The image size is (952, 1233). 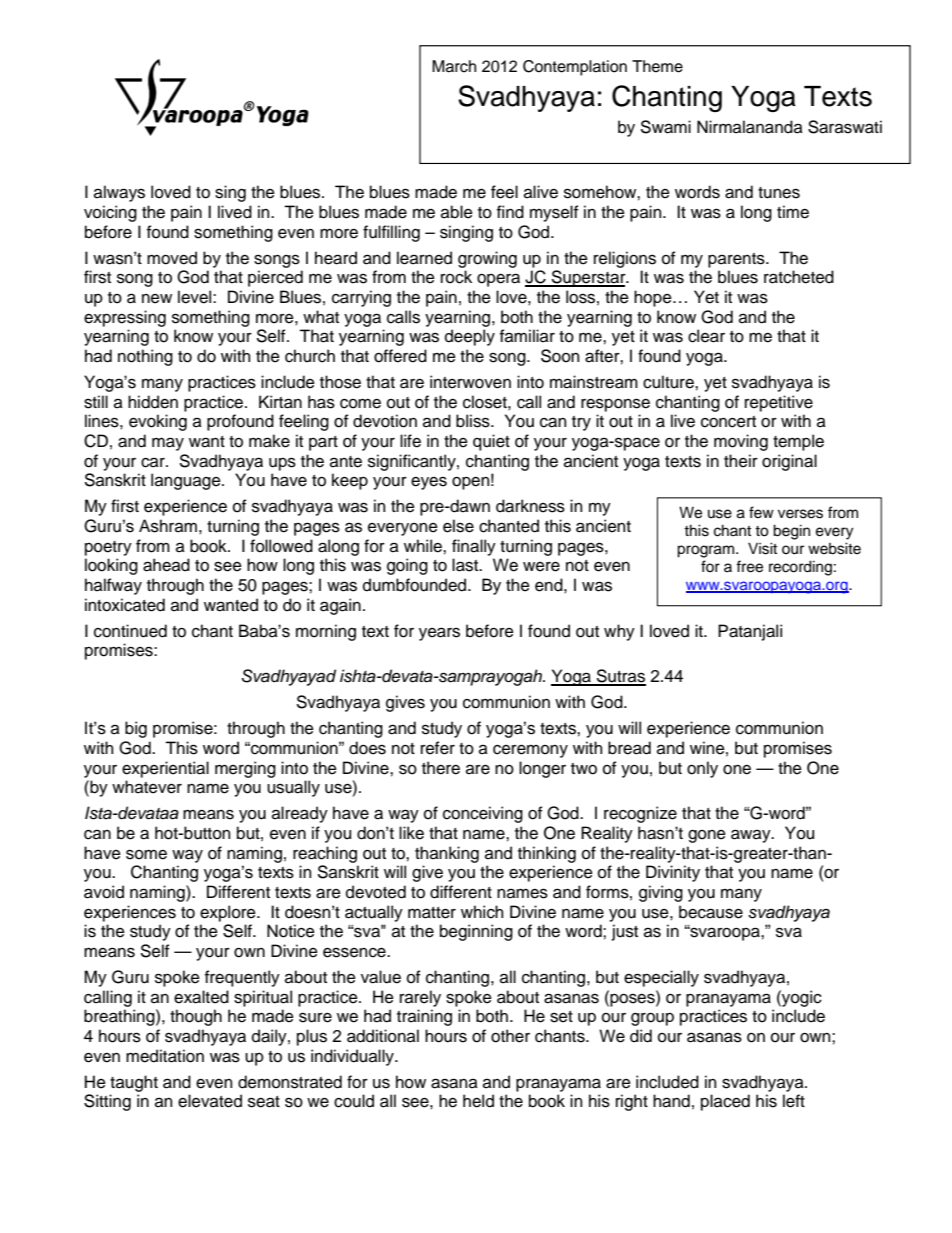 What do you see at coordinates (165, 1056) in the screenshot?
I see `meditation` at bounding box center [165, 1056].
